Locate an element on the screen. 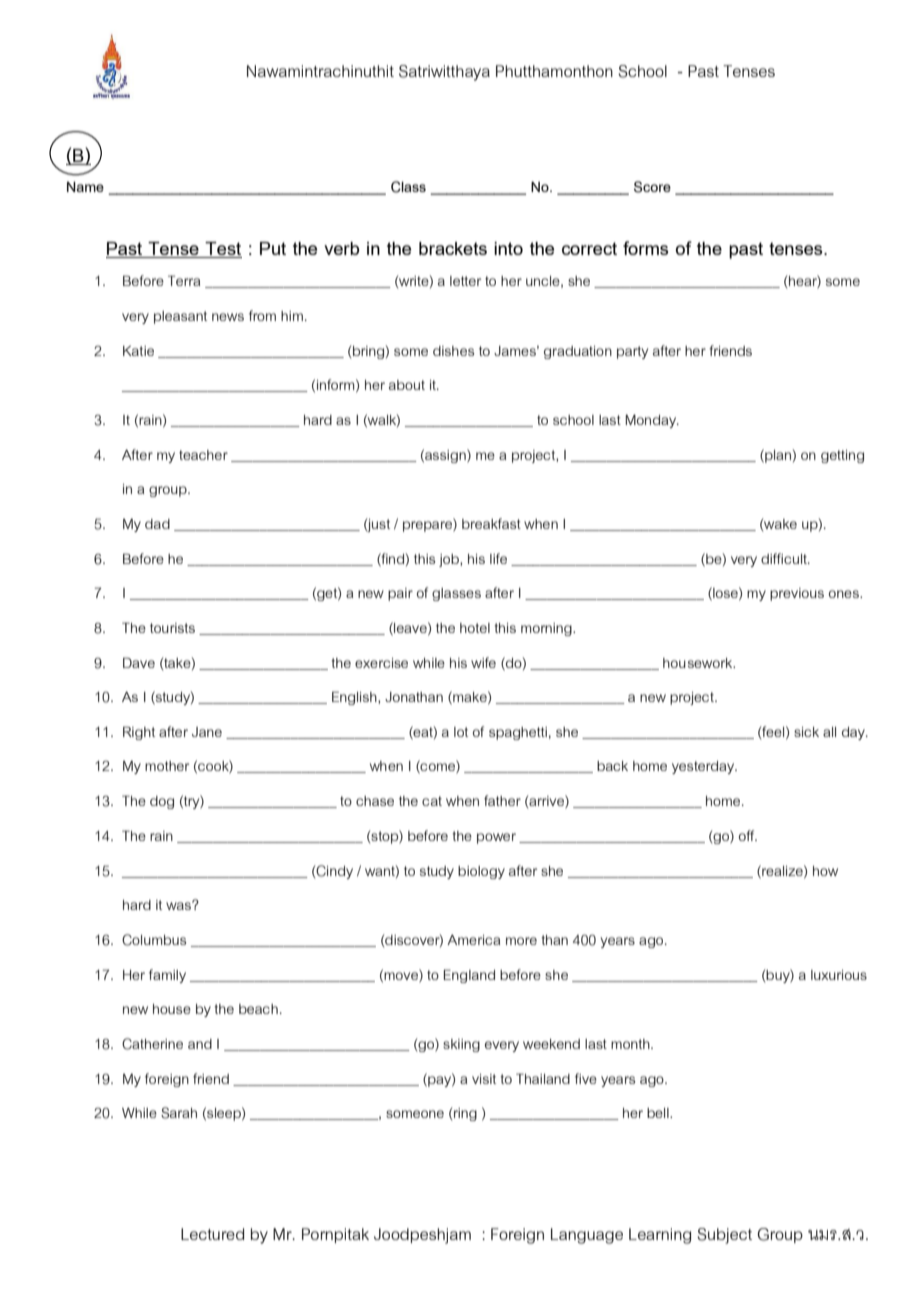 The height and width of the screenshot is (1307, 924). Score is located at coordinates (652, 187).
